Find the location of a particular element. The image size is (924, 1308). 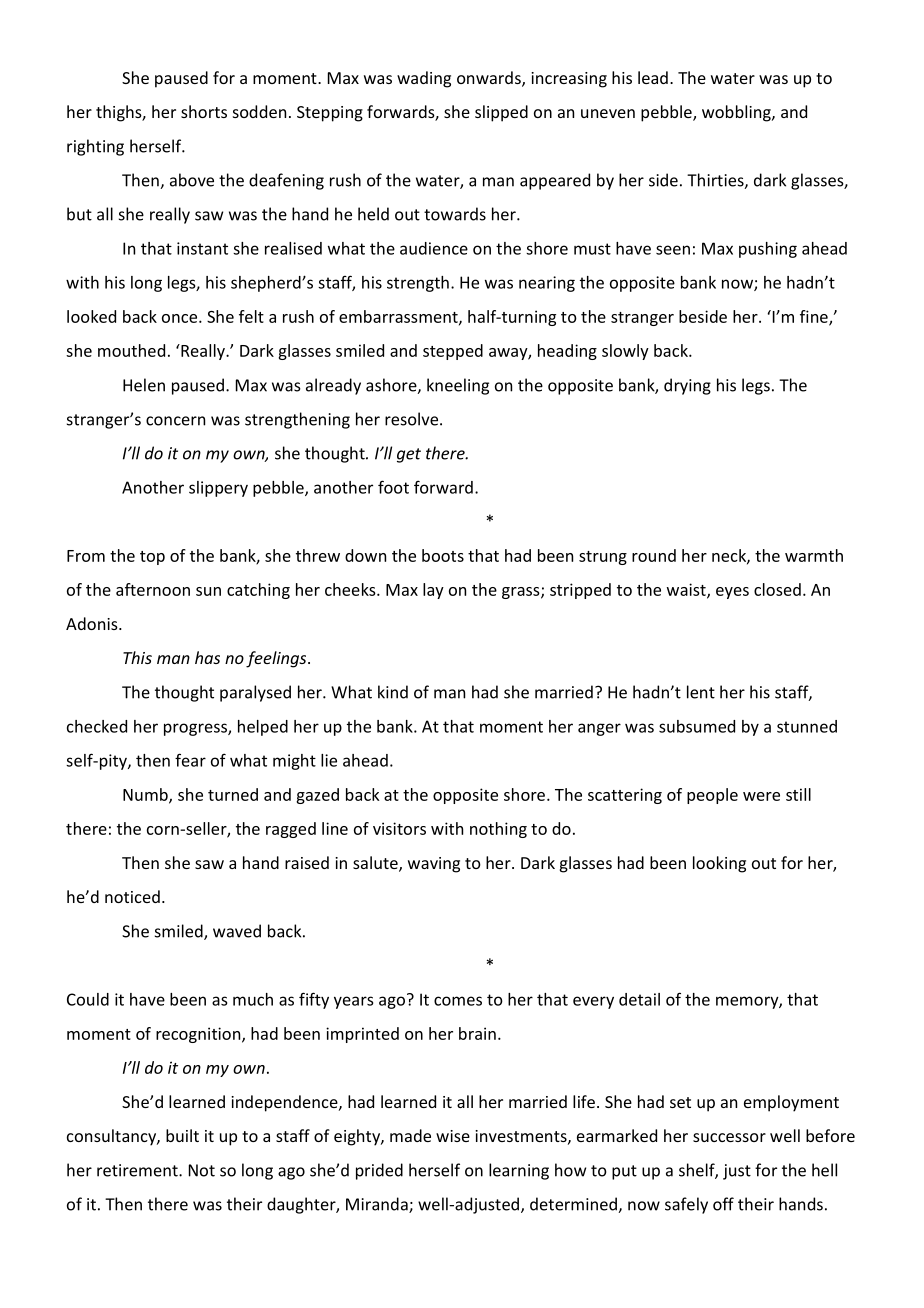

off is located at coordinates (723, 1204).
